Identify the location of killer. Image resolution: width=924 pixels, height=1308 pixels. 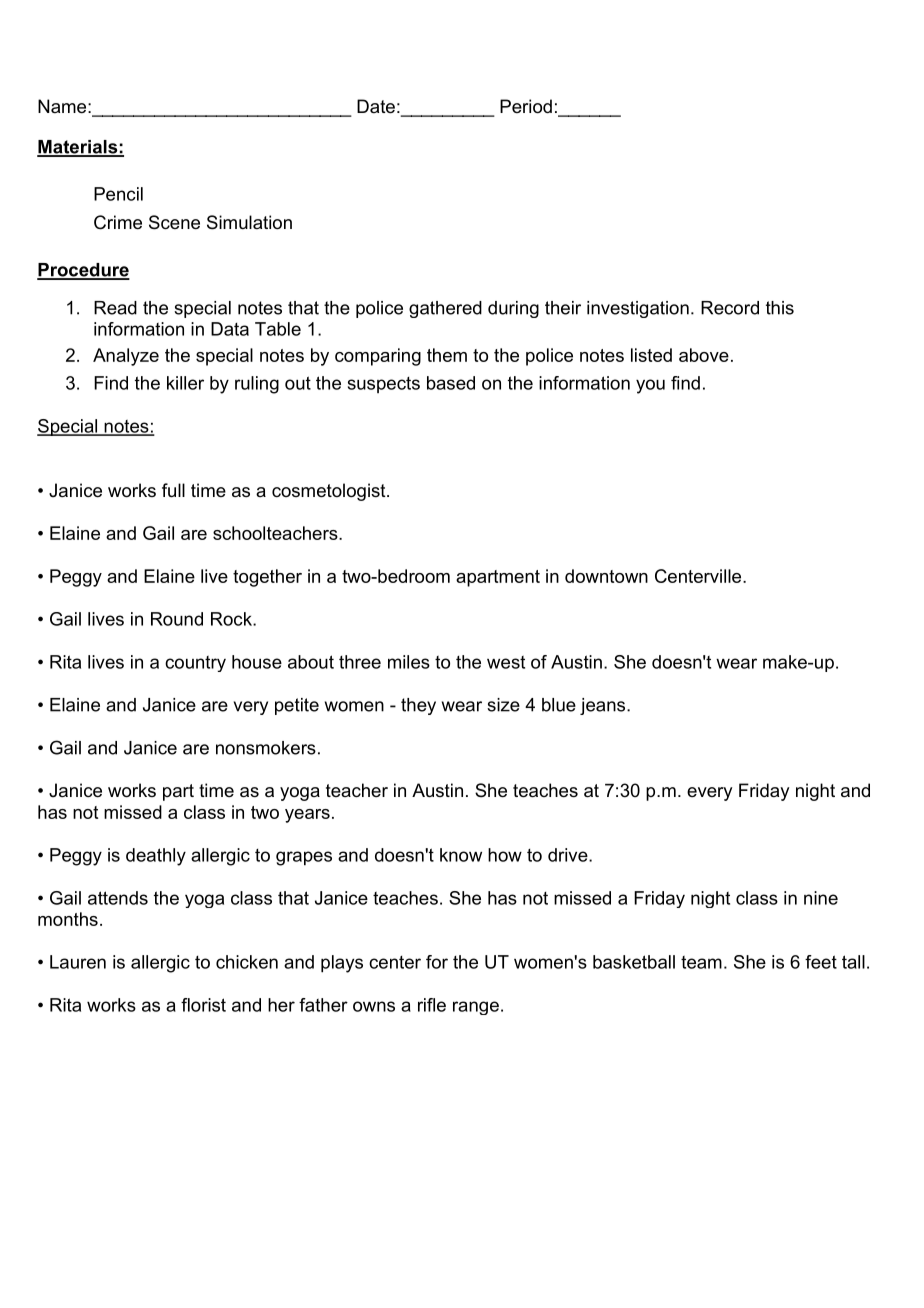
(185, 383).
